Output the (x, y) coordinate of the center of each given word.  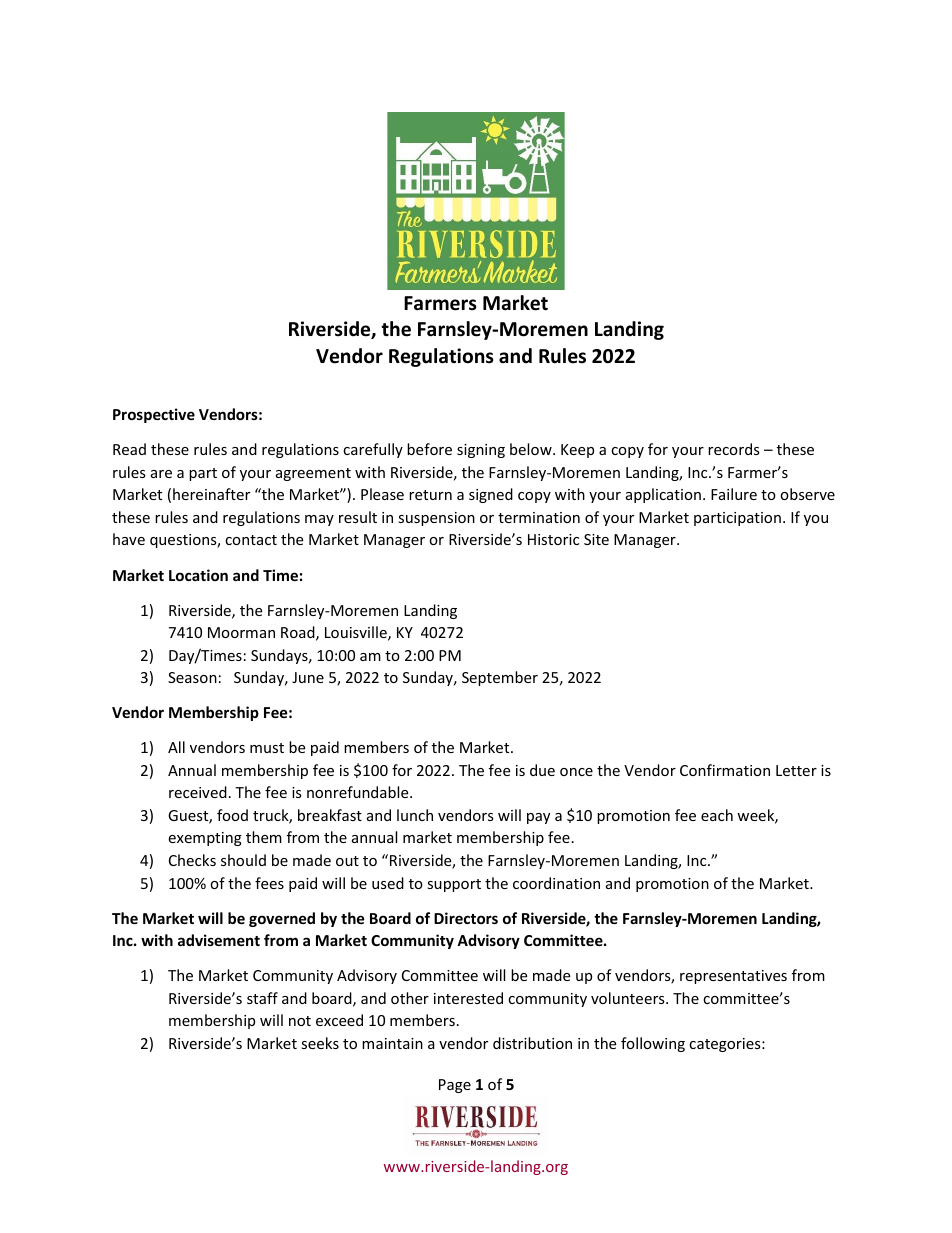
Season (192, 677)
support (454, 885)
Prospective (154, 415)
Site (596, 539)
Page (455, 1086)
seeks (320, 1043)
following (653, 1044)
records (734, 449)
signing (481, 451)
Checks (192, 860)
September (500, 678)
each (717, 815)
